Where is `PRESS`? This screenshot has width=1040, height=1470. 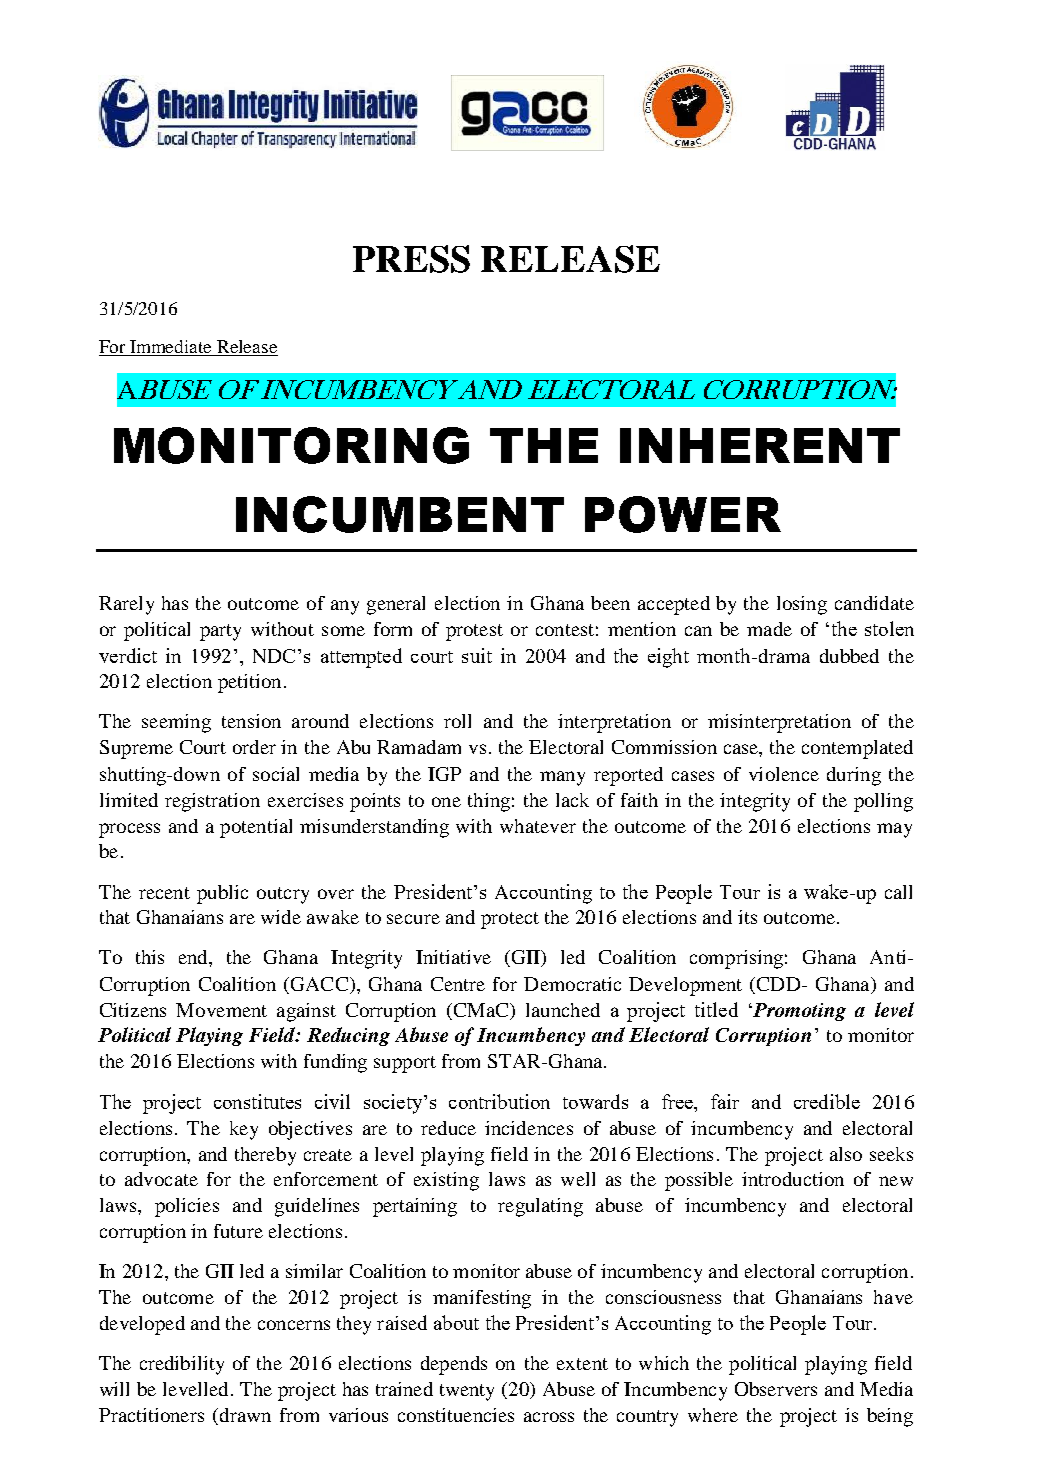
PRESS is located at coordinates (411, 259).
